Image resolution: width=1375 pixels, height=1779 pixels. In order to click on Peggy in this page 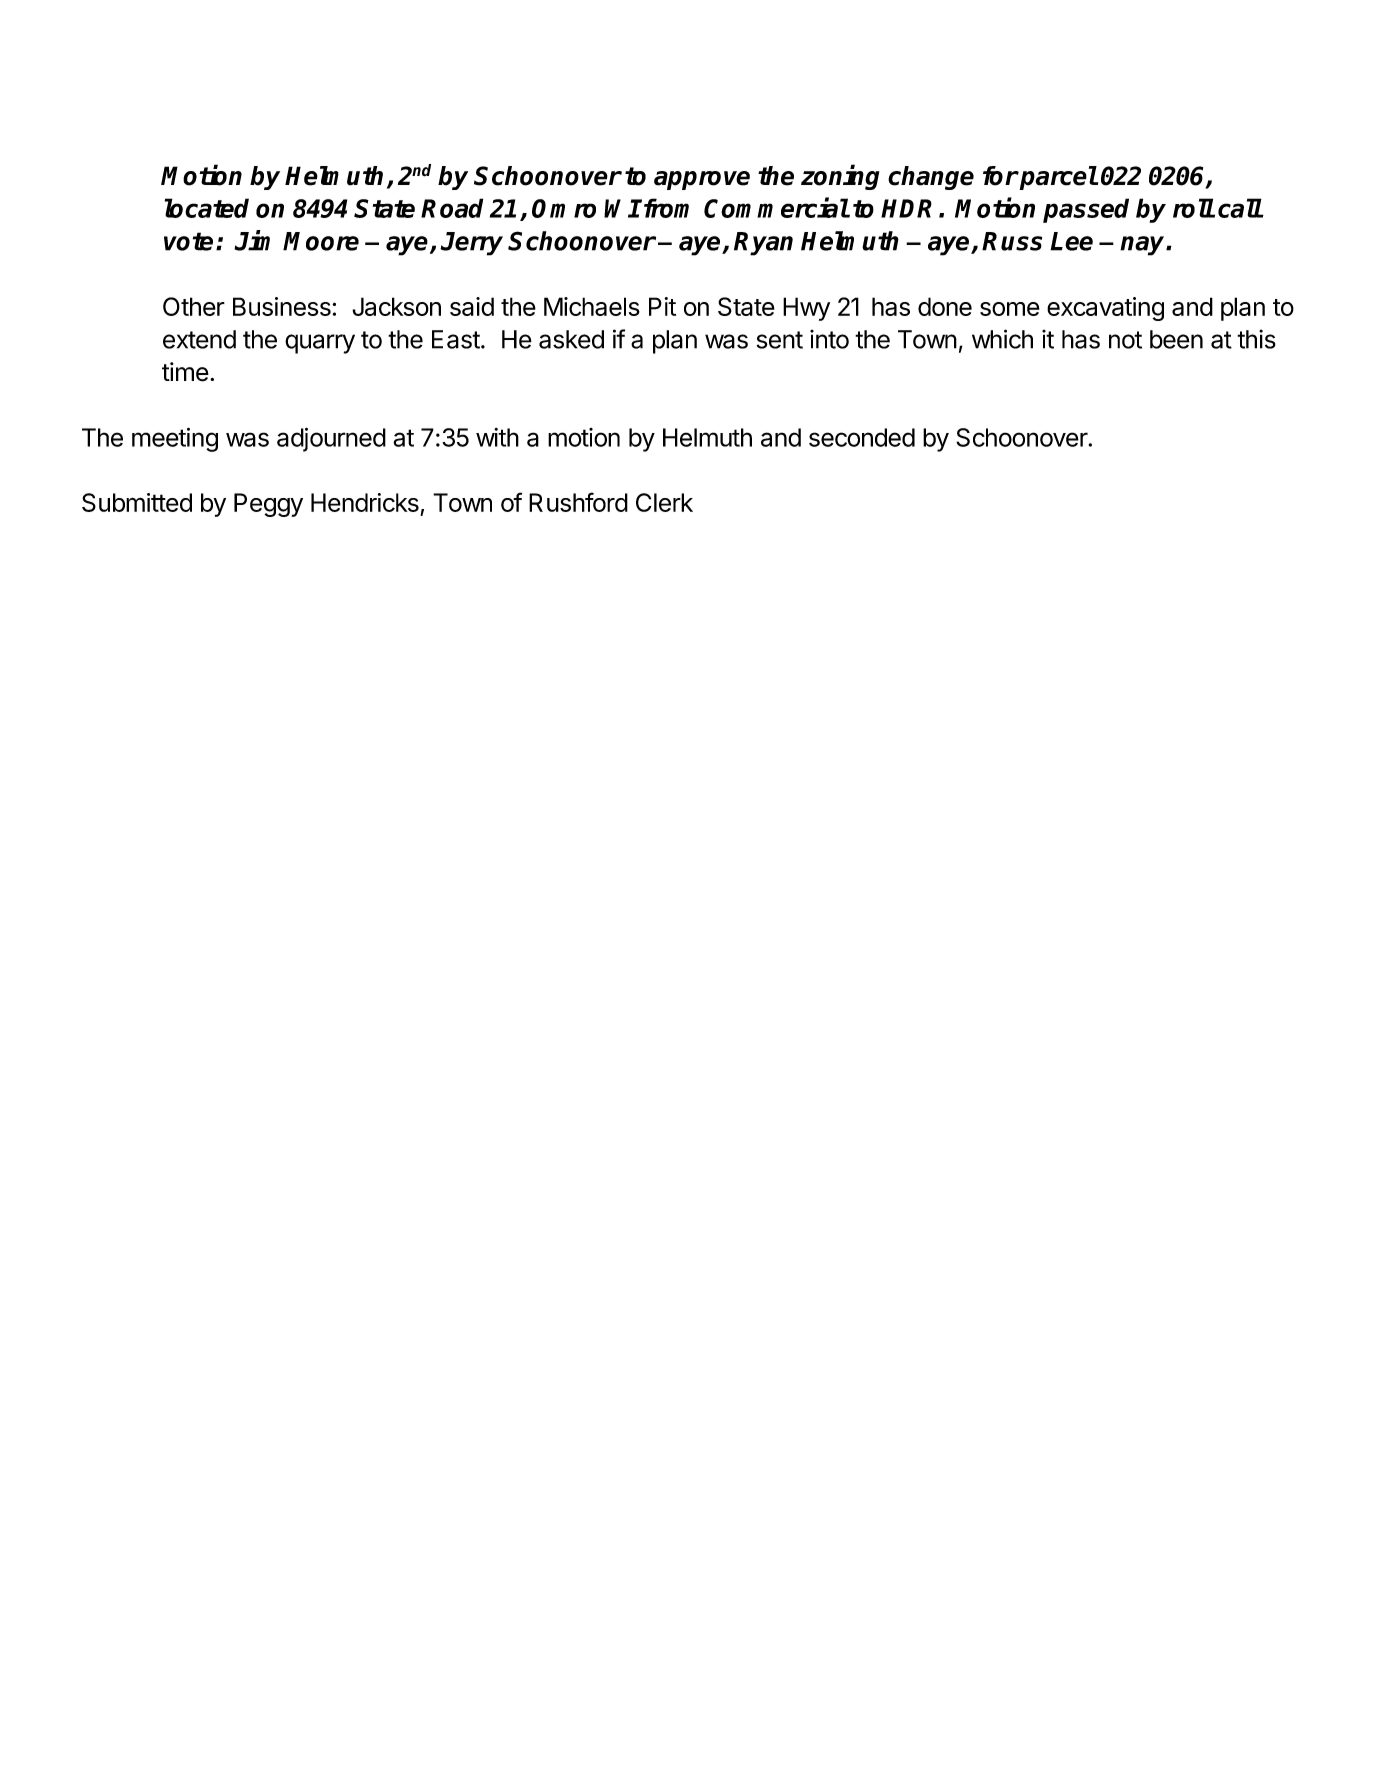, I will do `click(268, 505)`.
